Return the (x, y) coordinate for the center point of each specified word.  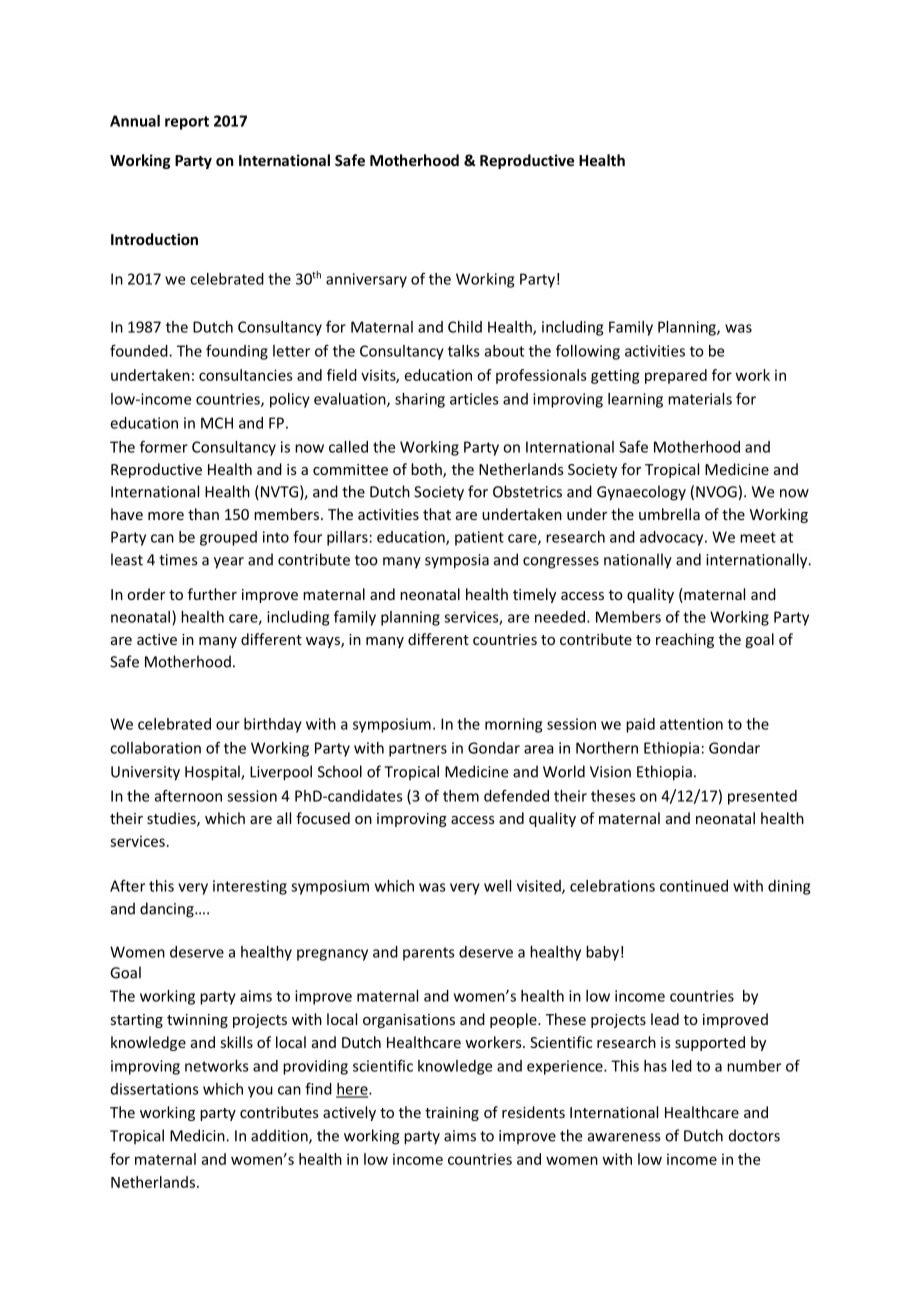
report (187, 123)
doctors (754, 1135)
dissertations (155, 1089)
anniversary (366, 280)
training (452, 1114)
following (588, 352)
